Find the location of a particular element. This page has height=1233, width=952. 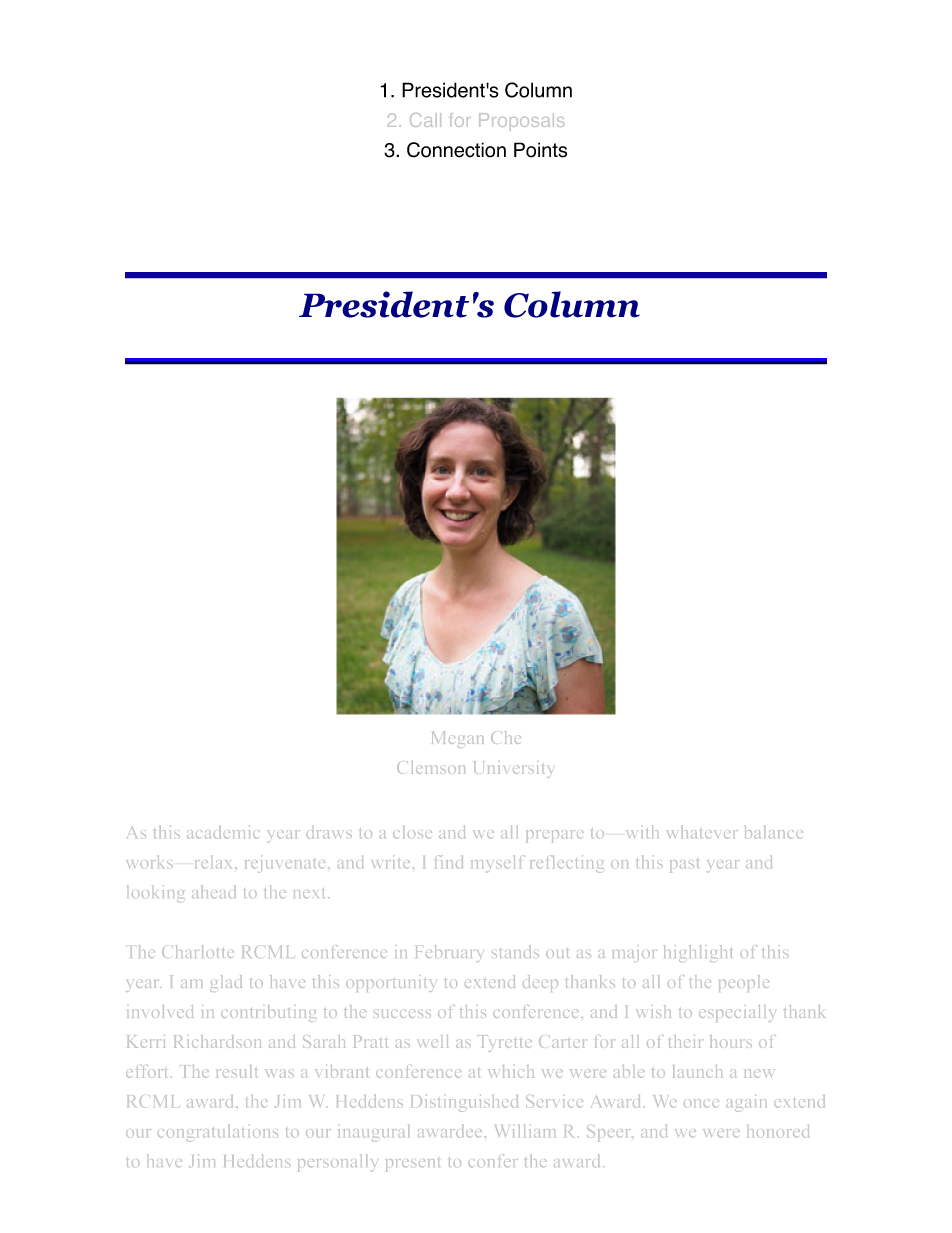

once is located at coordinates (701, 1103).
